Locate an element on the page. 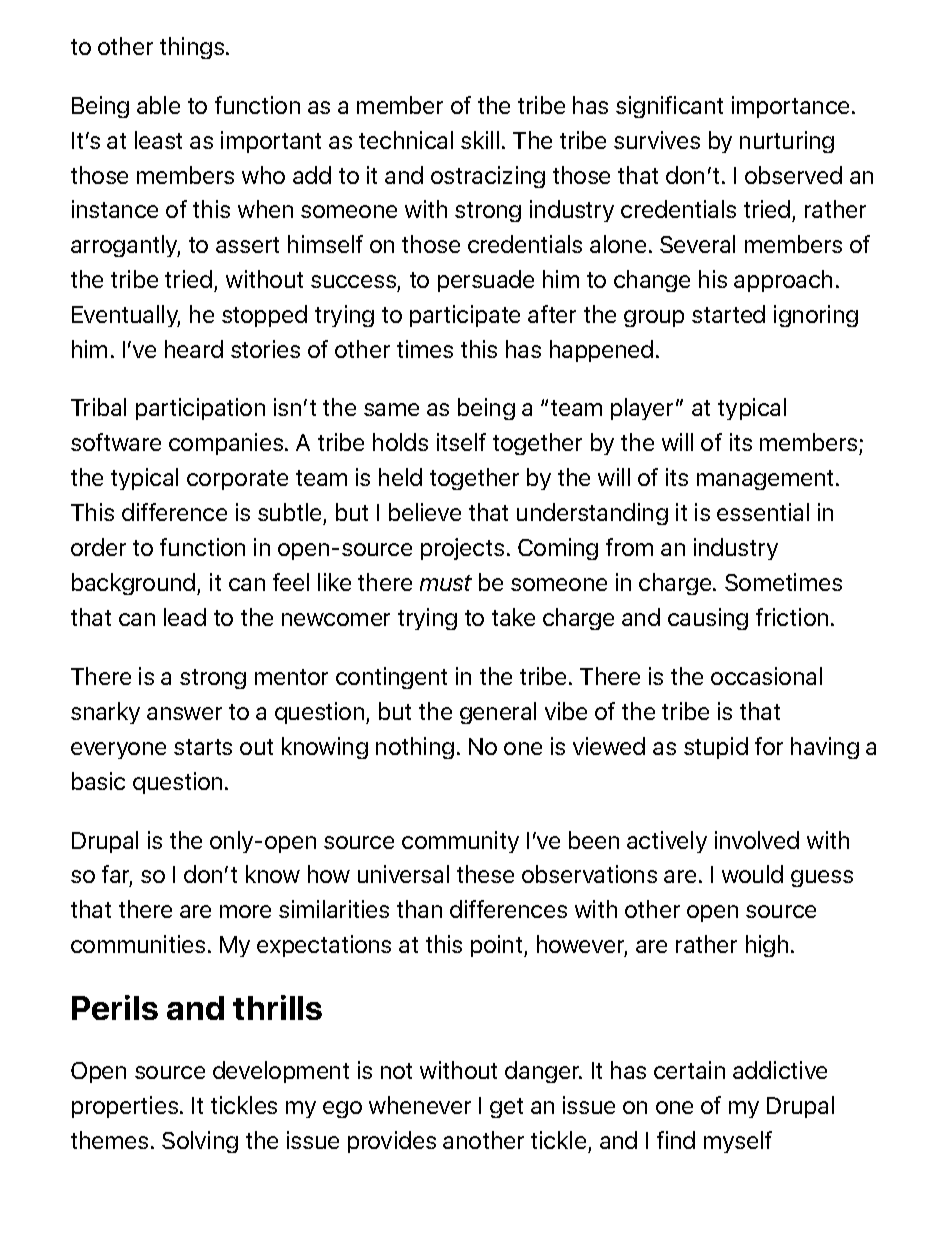  stupid is located at coordinates (716, 748).
